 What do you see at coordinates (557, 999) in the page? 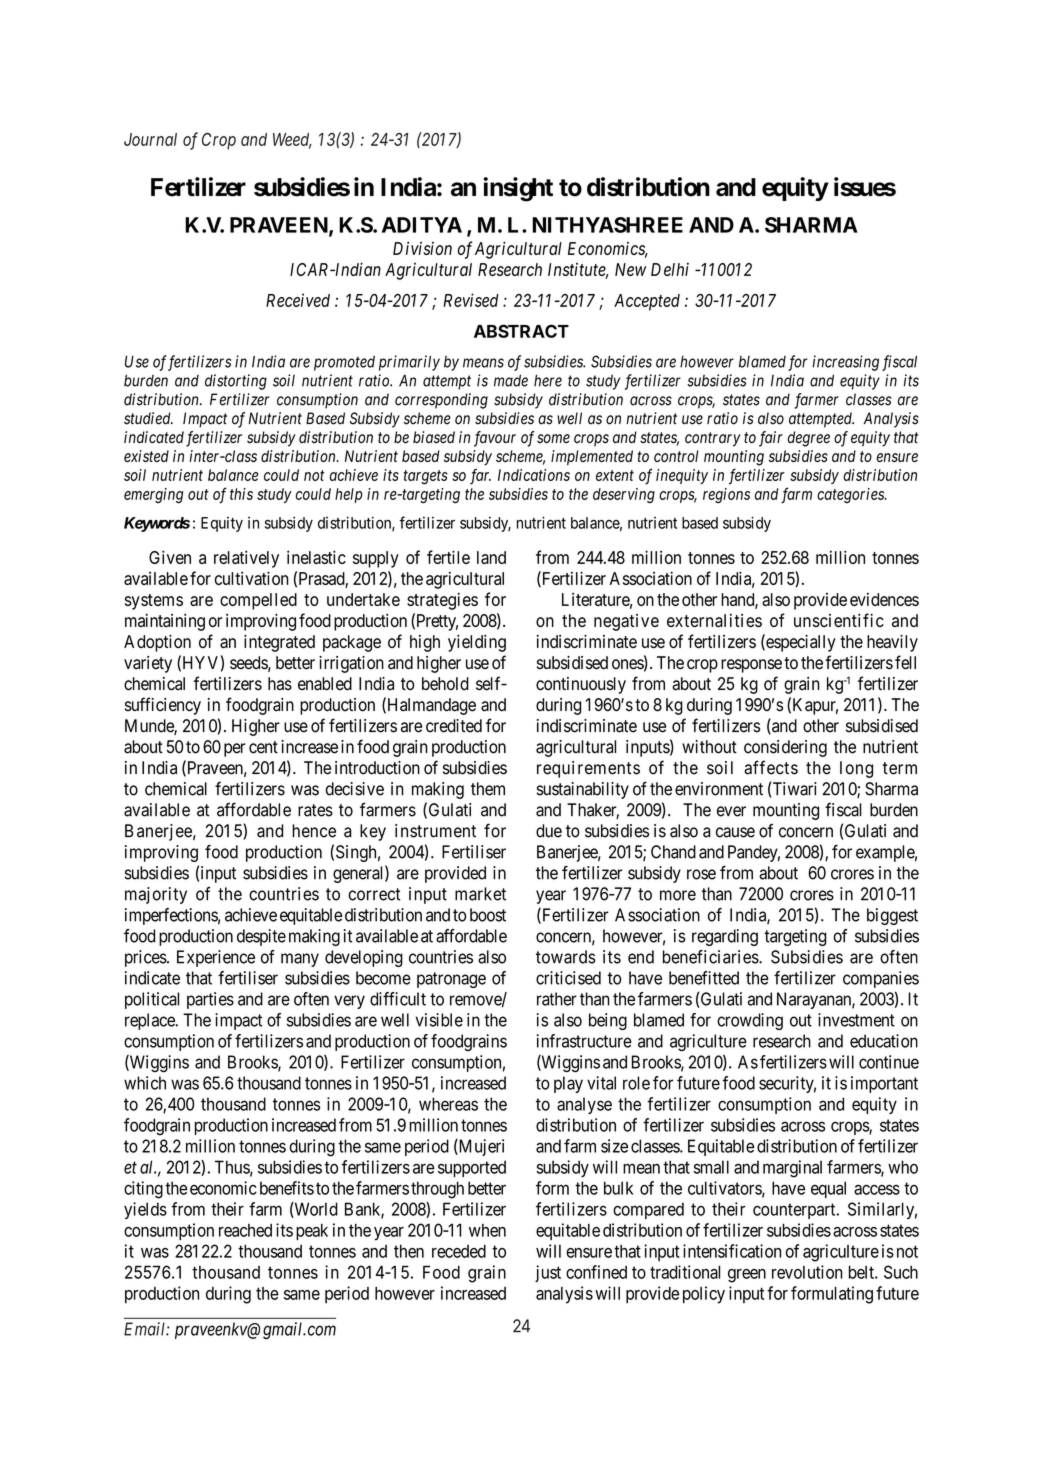
I see `rather` at bounding box center [557, 999].
